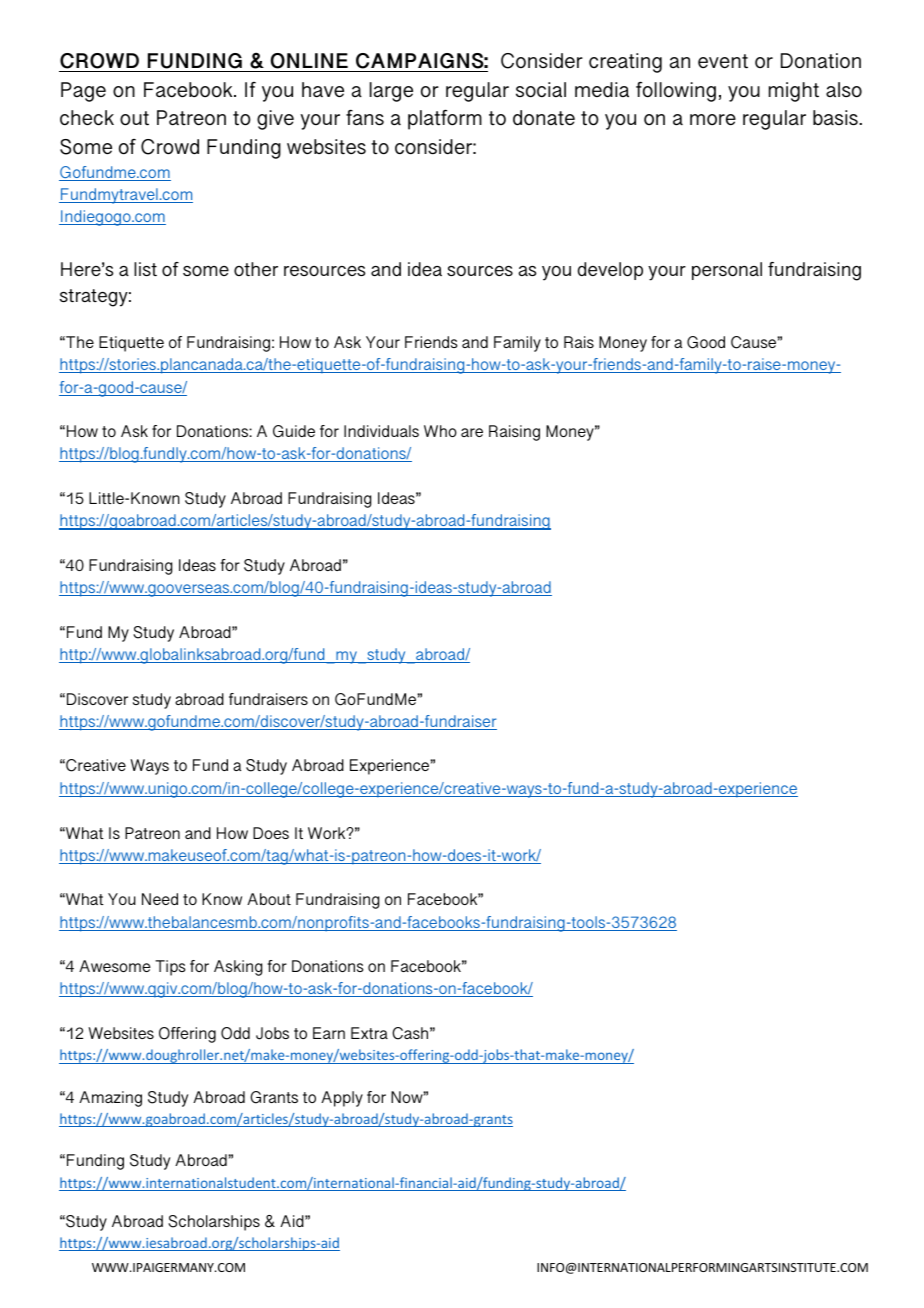 The image size is (924, 1308). I want to click on Extra, so click(369, 1033).
